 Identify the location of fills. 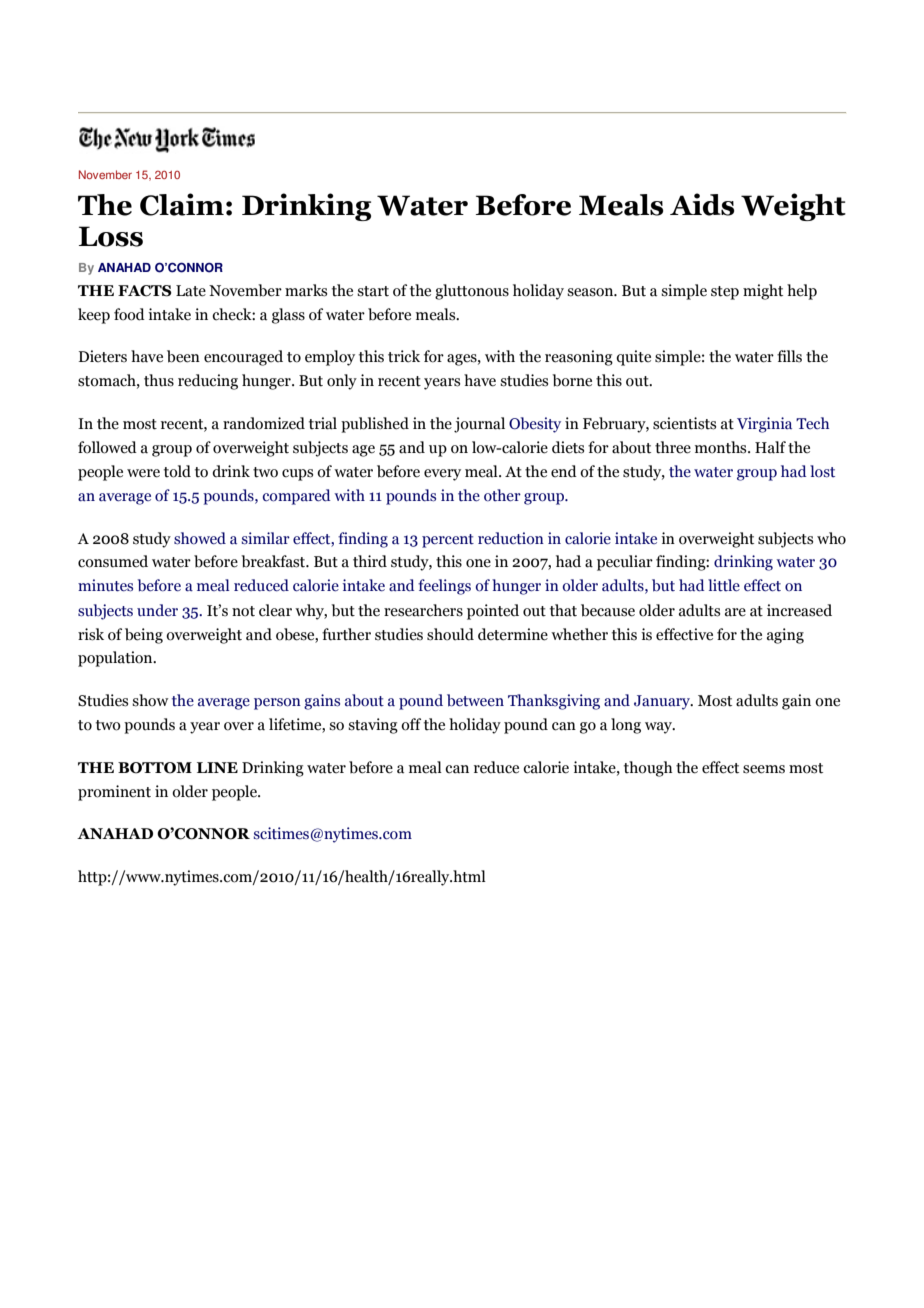
(789, 356).
